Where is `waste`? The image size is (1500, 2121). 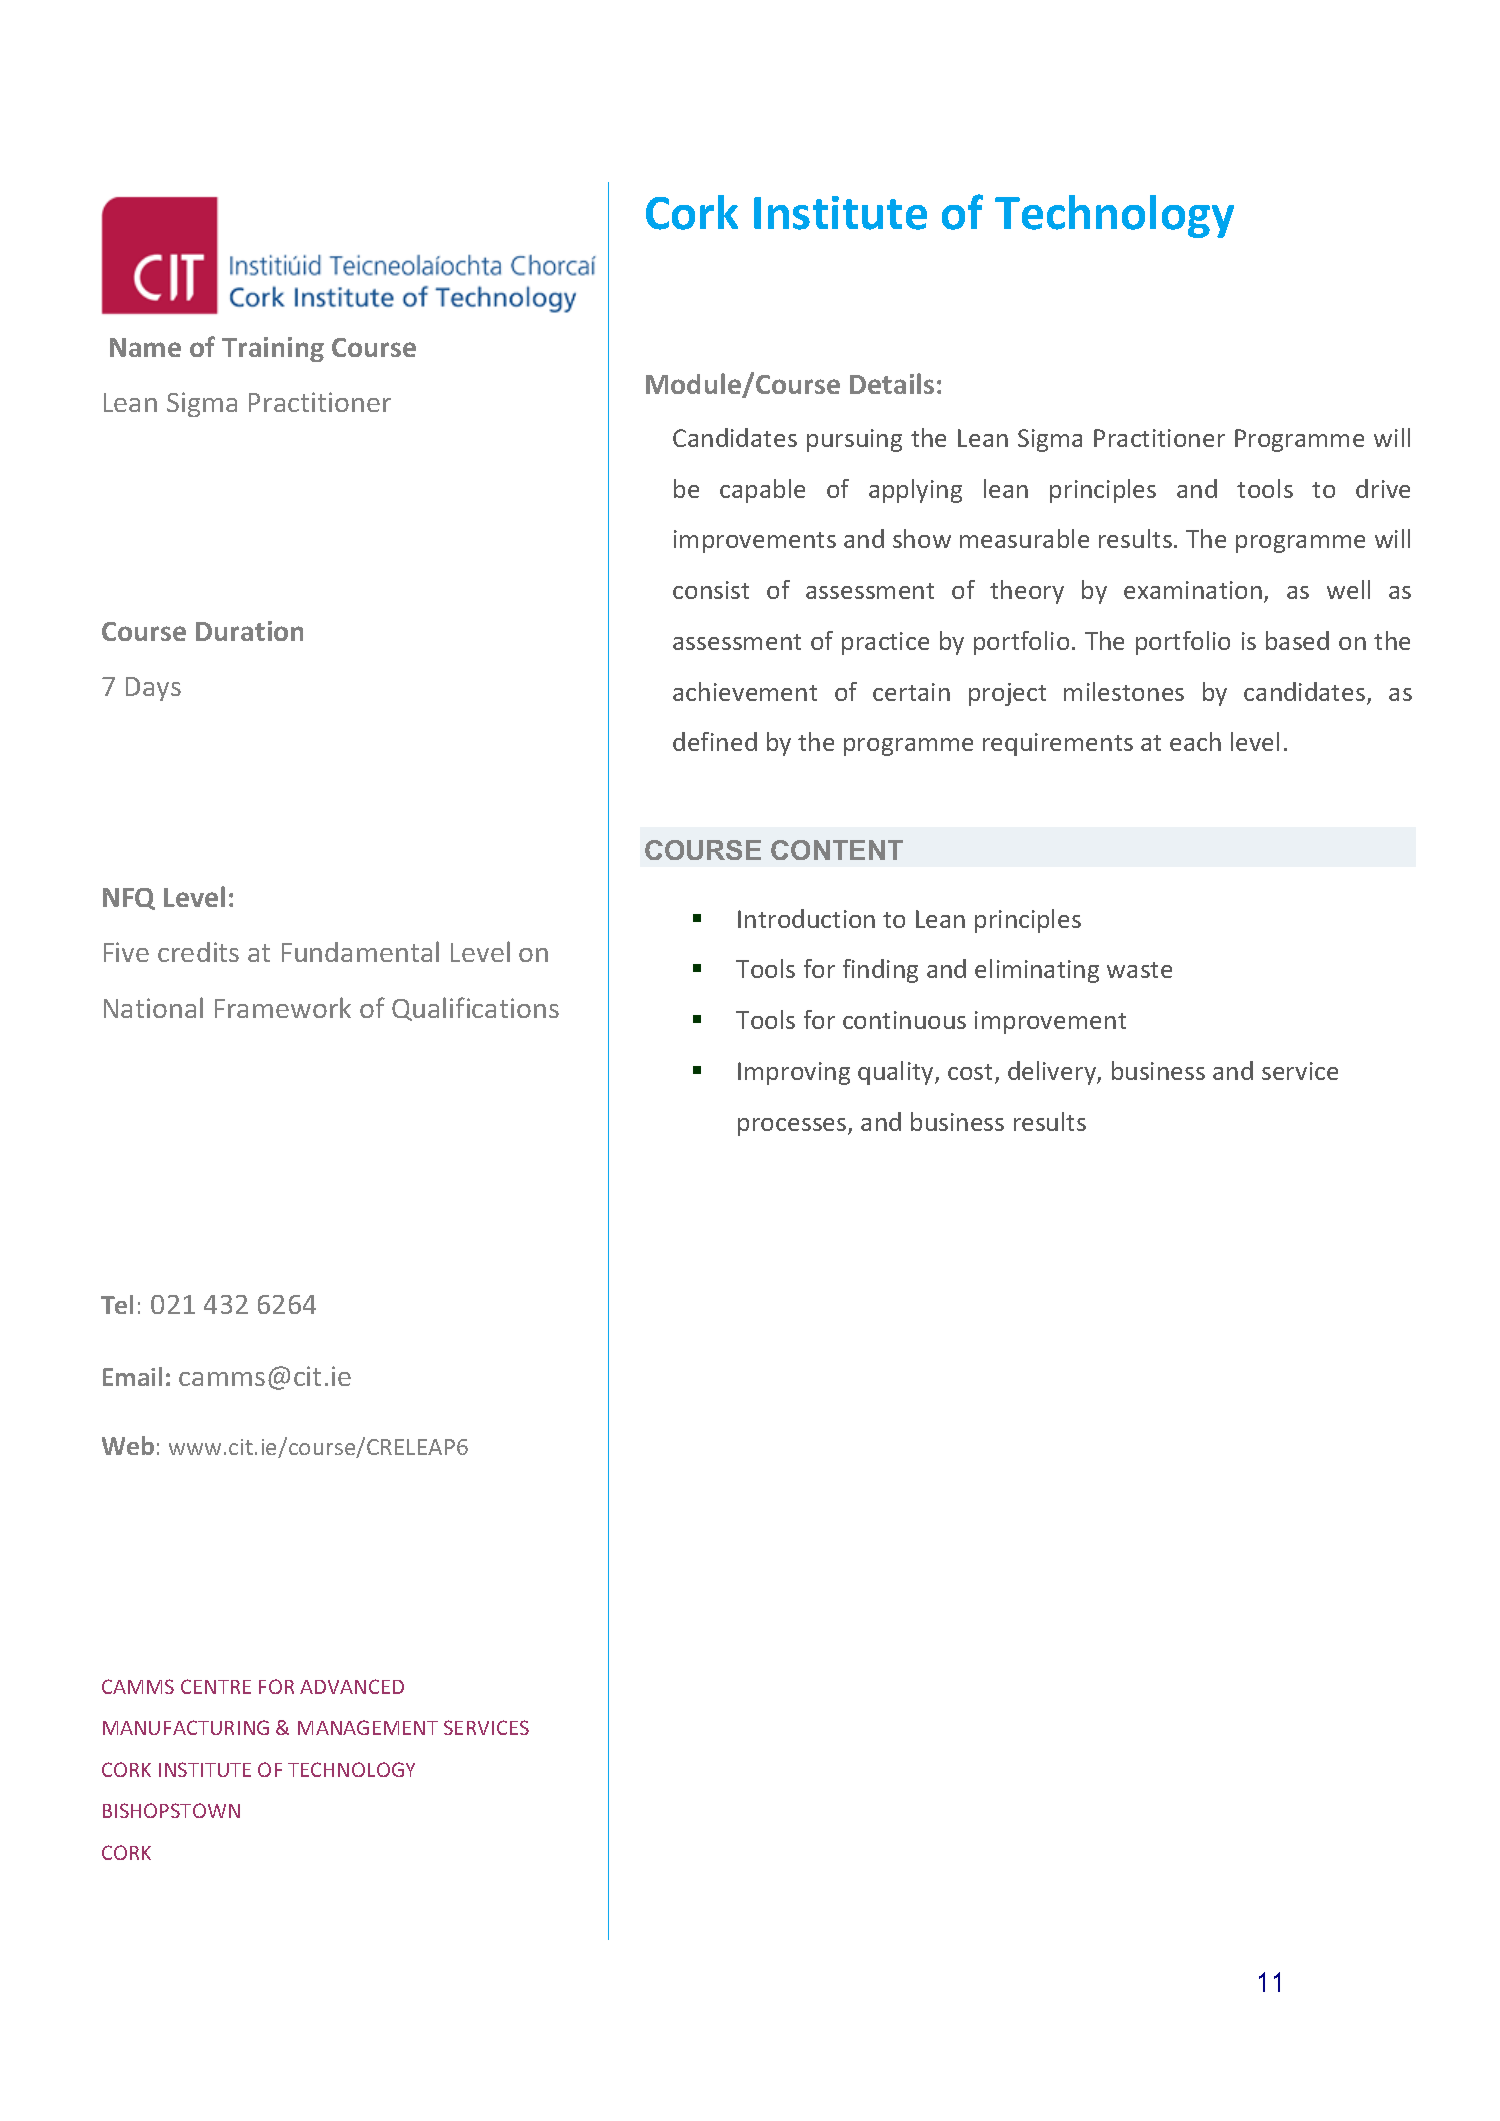 waste is located at coordinates (1139, 970).
